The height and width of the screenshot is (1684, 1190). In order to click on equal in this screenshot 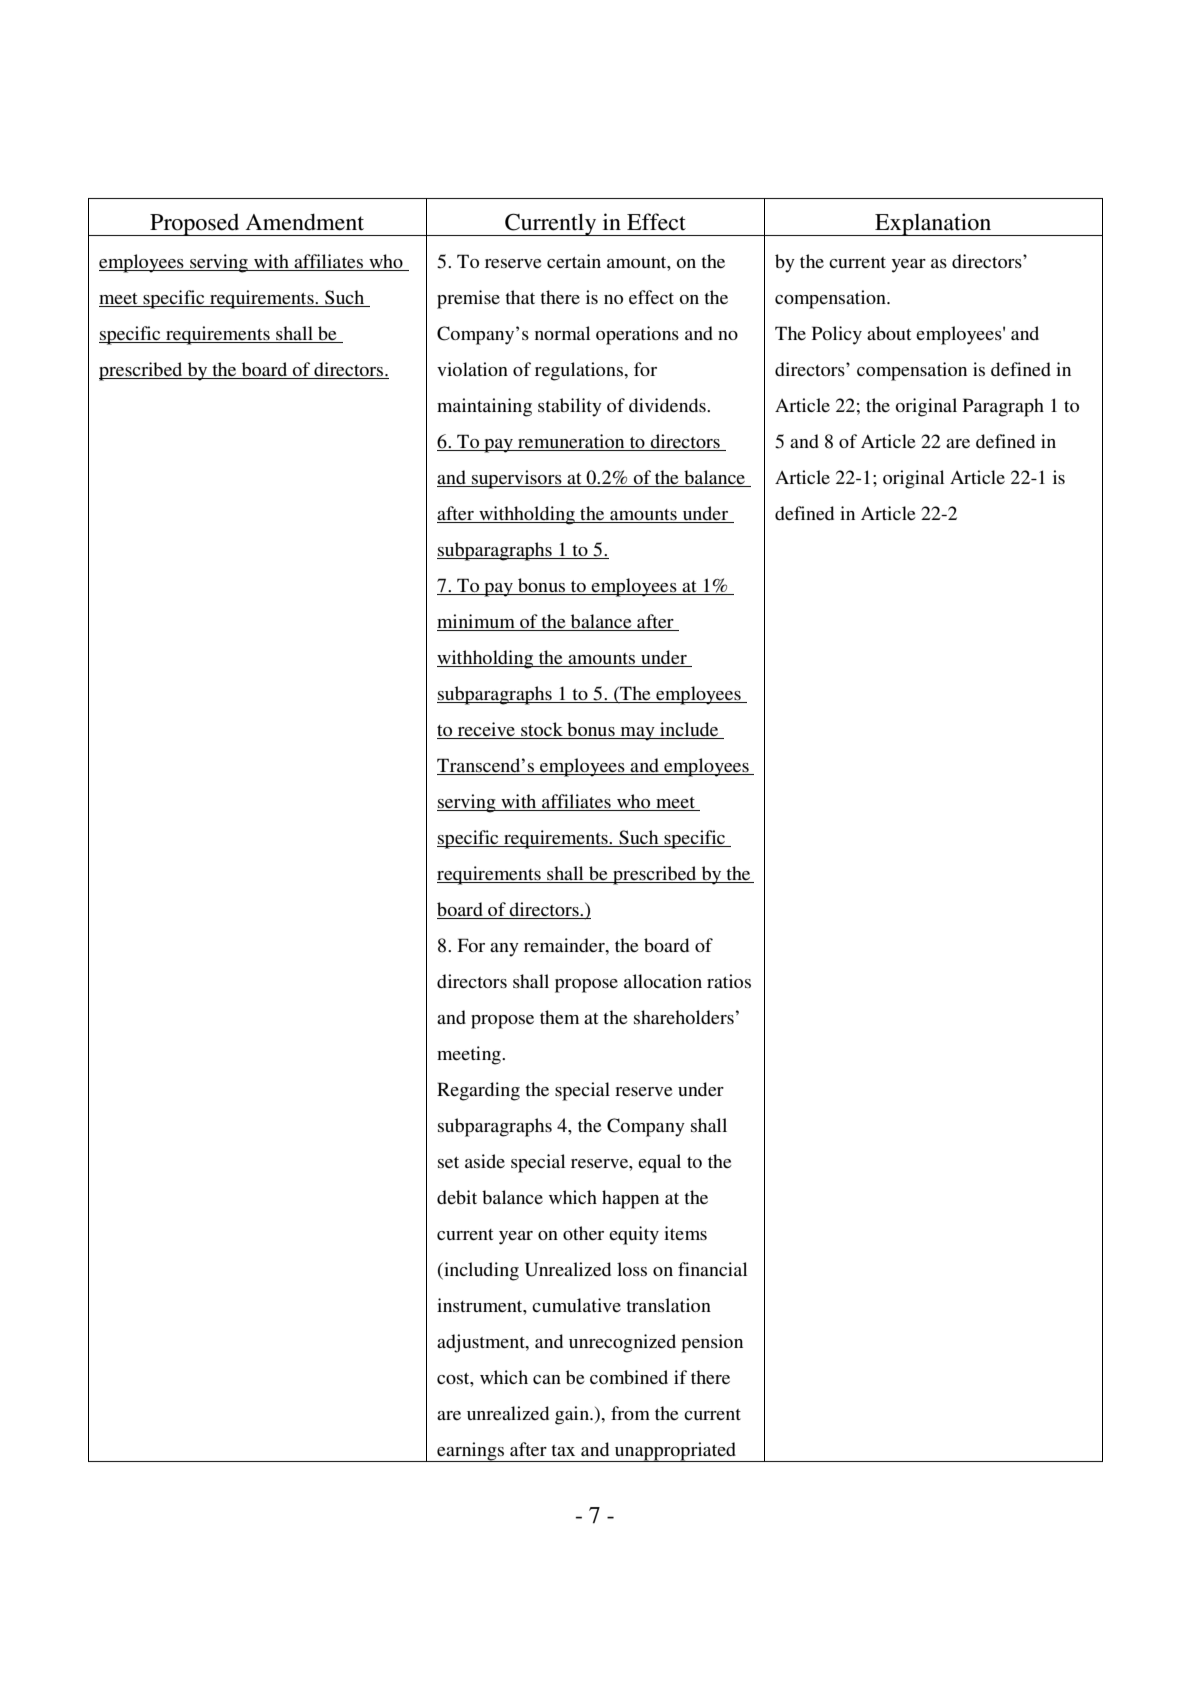, I will do `click(659, 1163)`.
